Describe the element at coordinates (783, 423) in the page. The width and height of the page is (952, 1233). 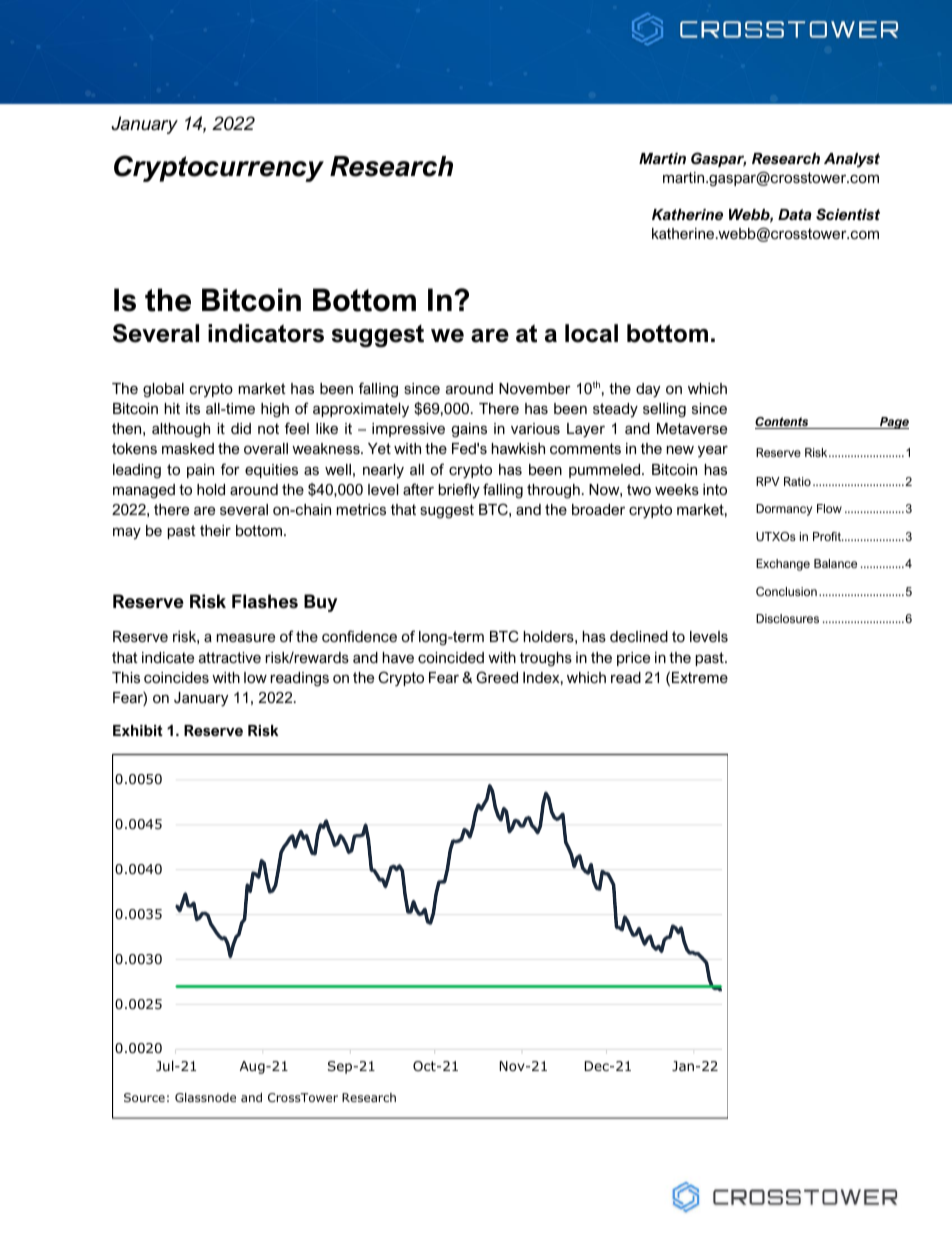
I see `Contents` at that location.
